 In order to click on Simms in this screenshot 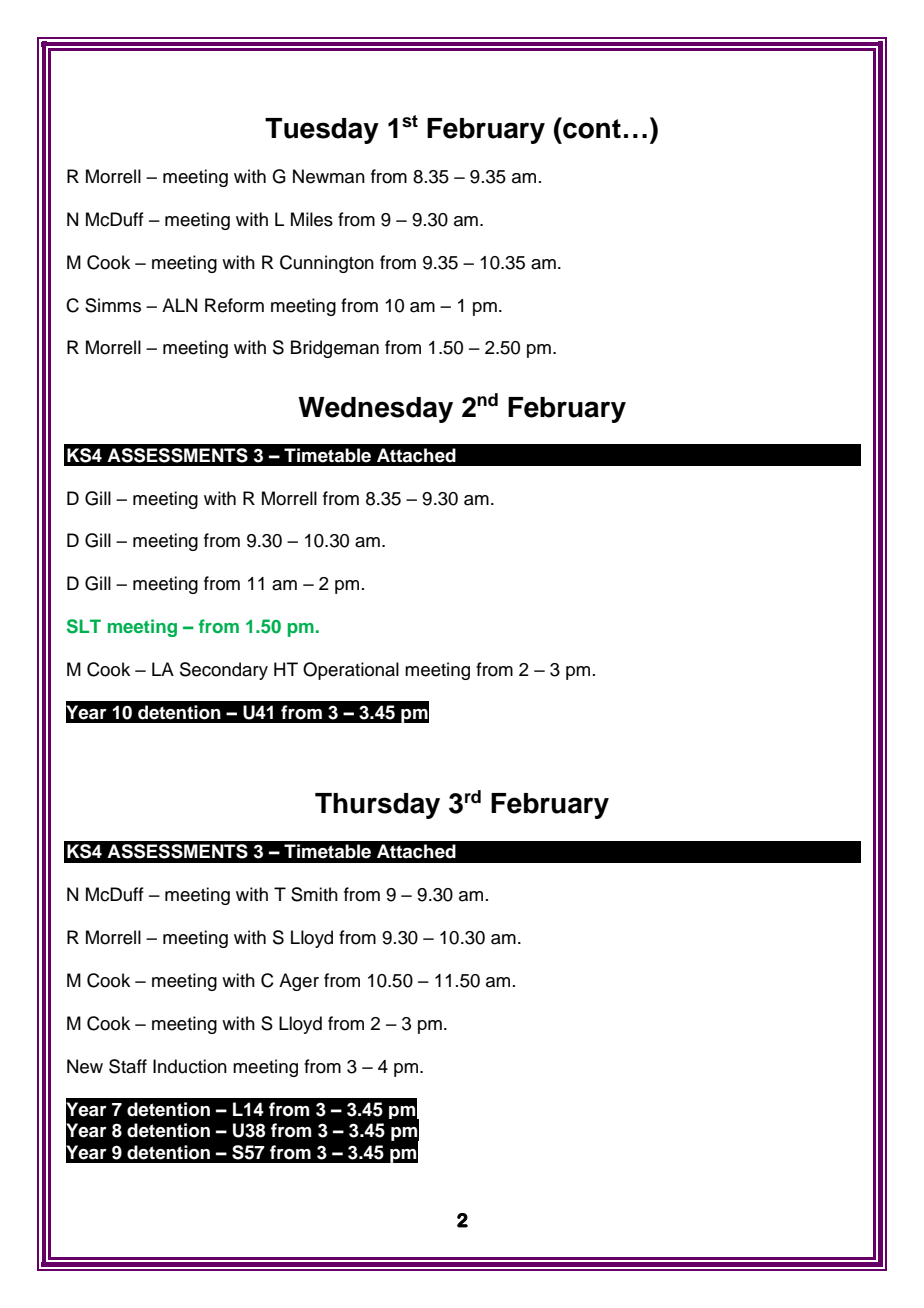, I will do `click(113, 305)`.
